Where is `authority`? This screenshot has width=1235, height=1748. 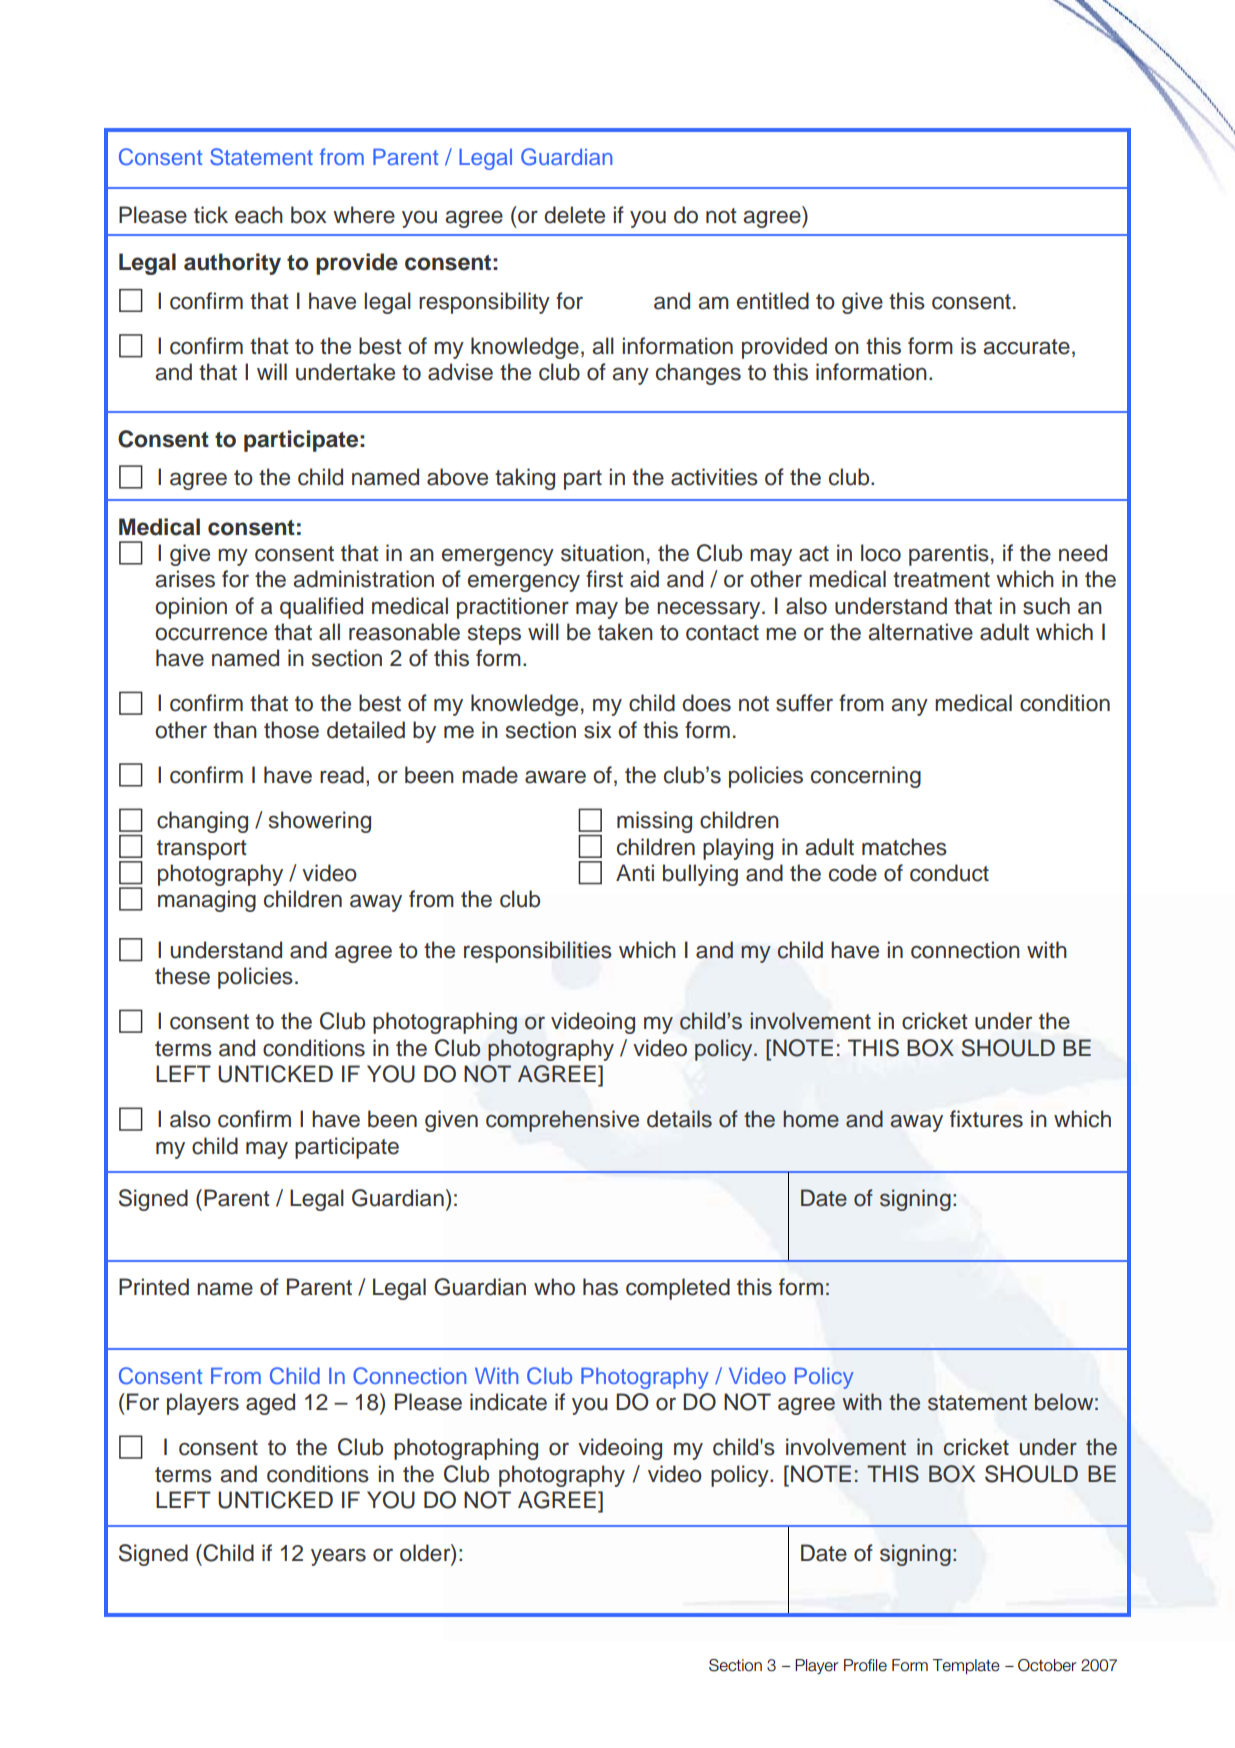
authority is located at coordinates (232, 264).
